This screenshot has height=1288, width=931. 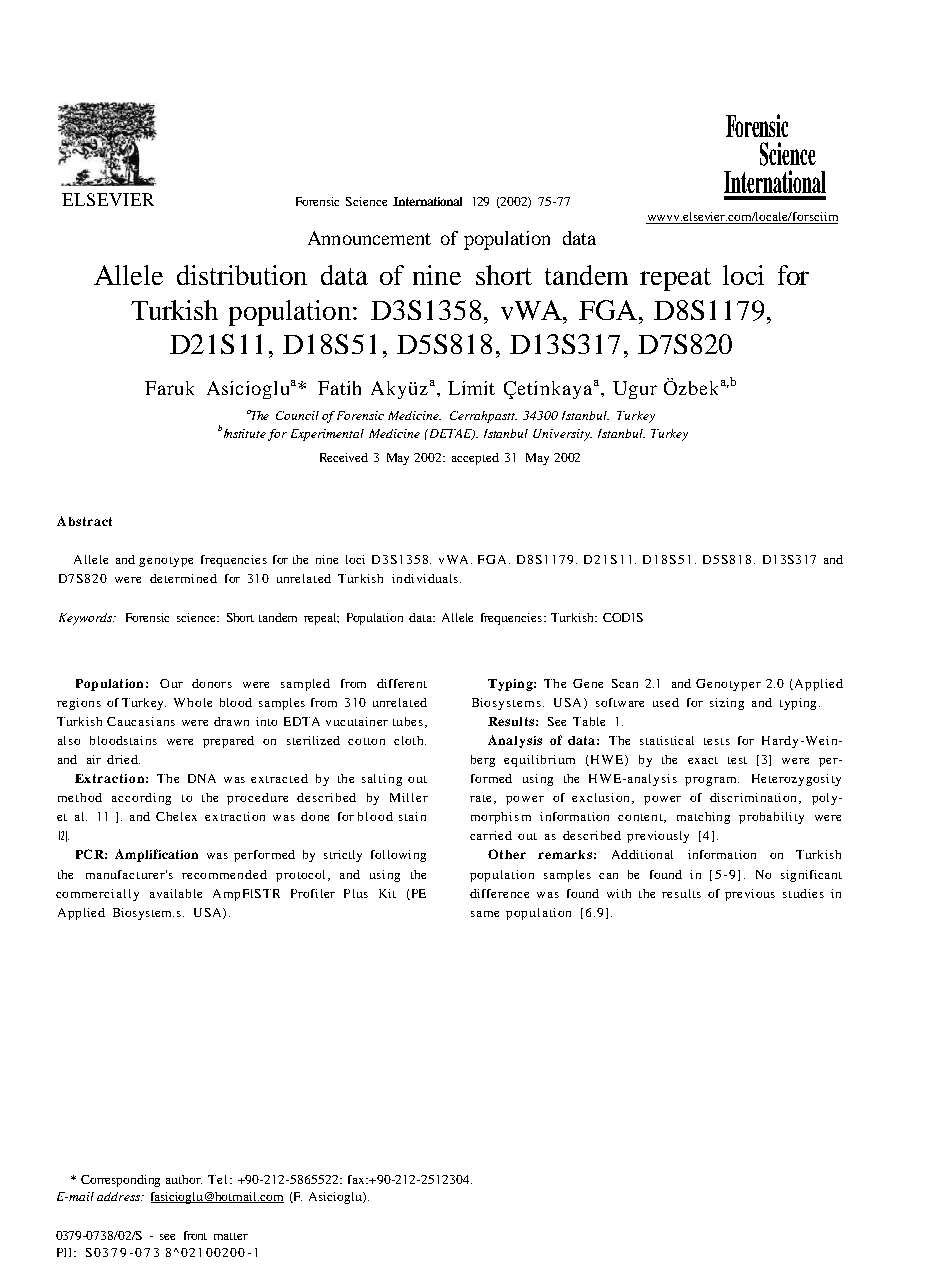 What do you see at coordinates (619, 893) in the screenshot?
I see `with` at bounding box center [619, 893].
